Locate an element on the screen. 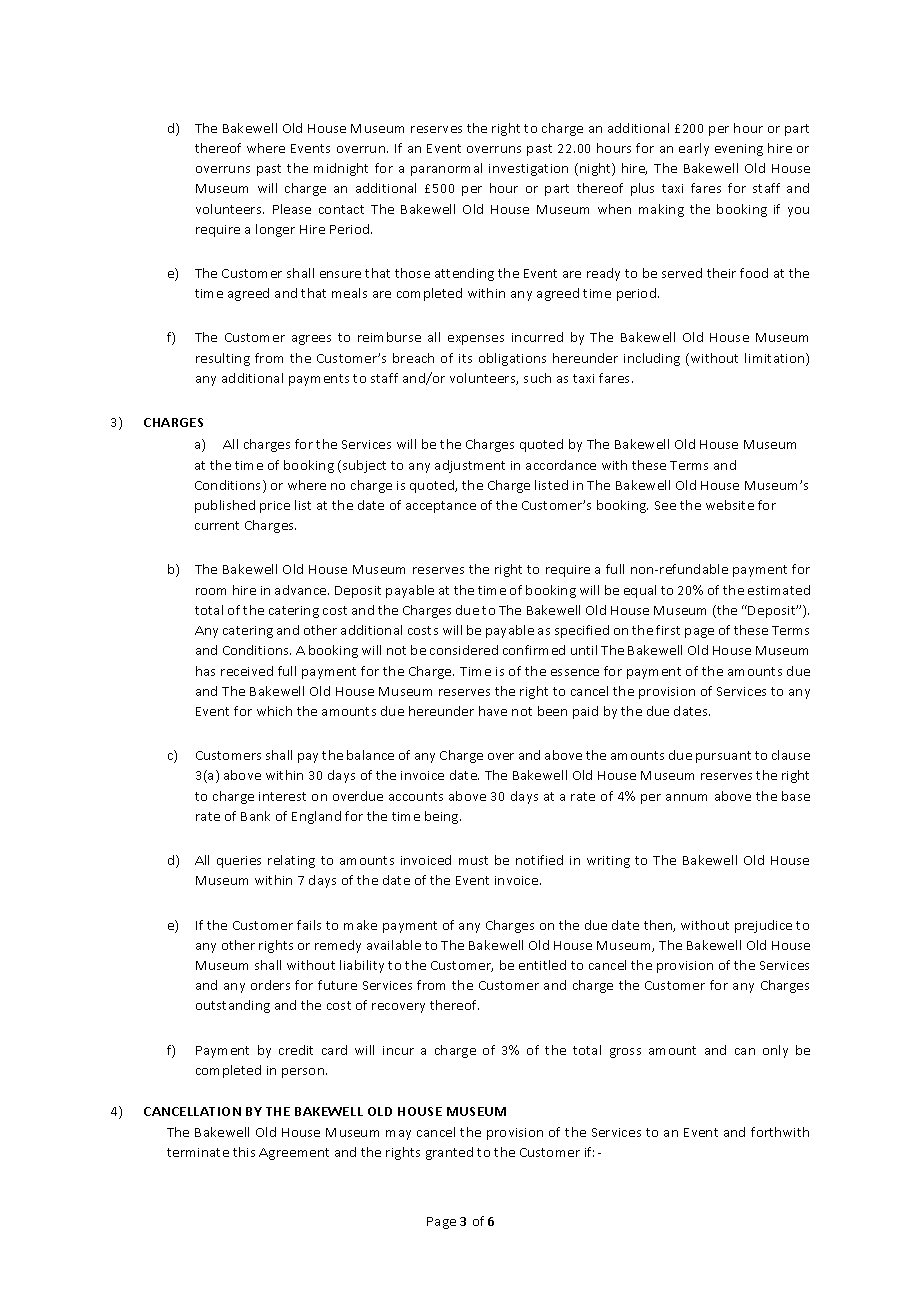 This screenshot has height=1308, width=924. Please is located at coordinates (292, 209).
